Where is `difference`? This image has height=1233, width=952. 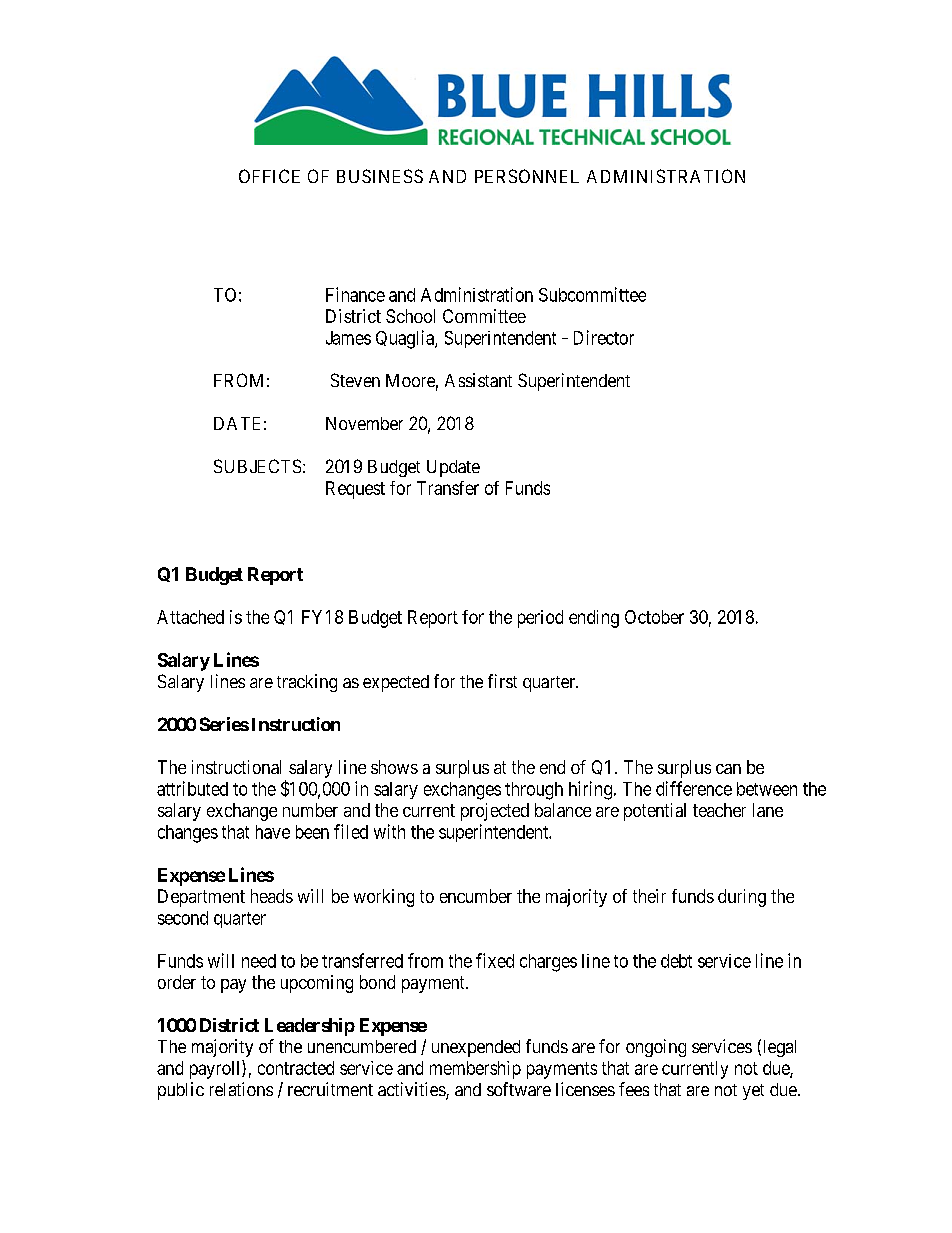 difference is located at coordinates (694, 788).
